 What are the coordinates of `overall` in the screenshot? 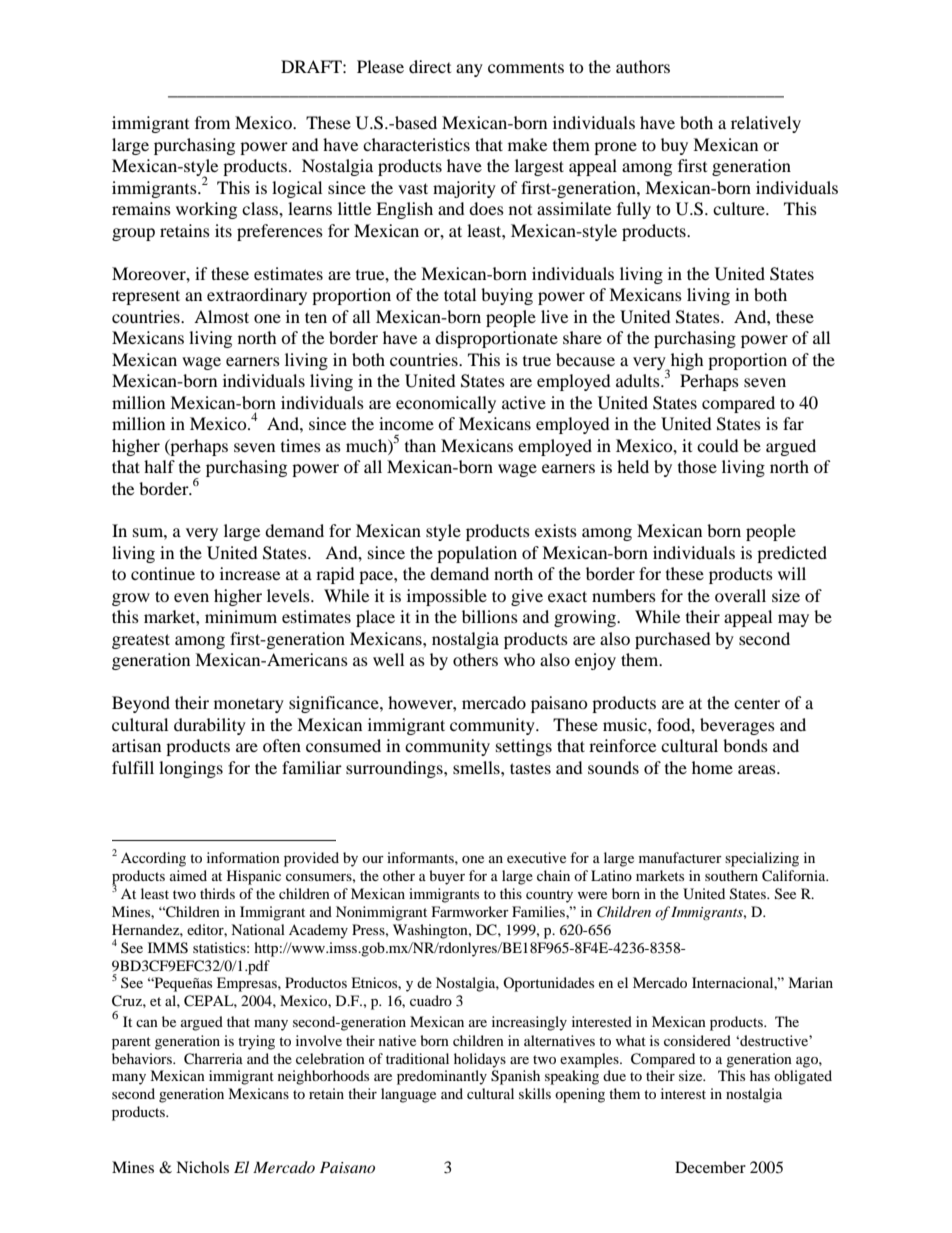 It's located at (740, 595).
